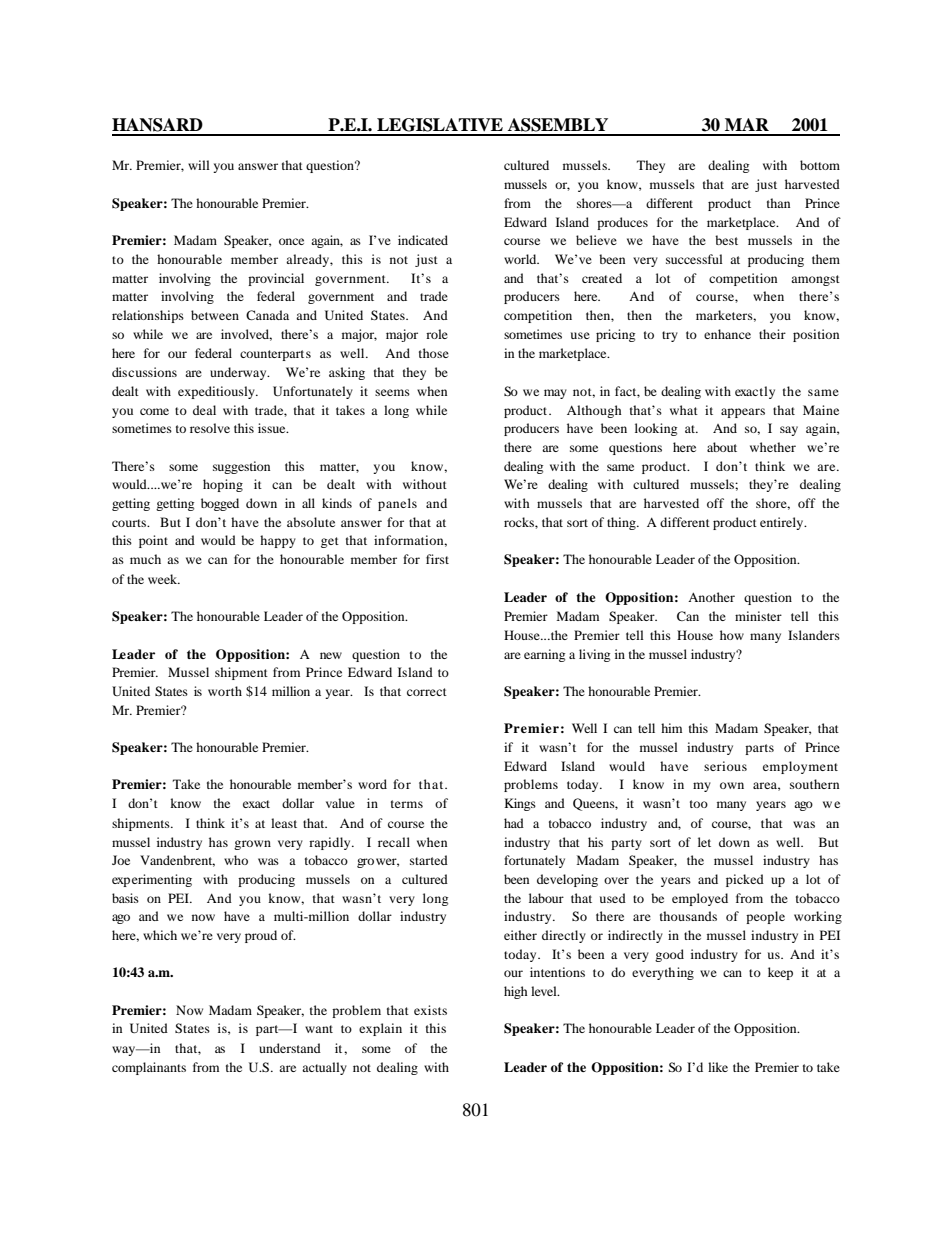 The image size is (952, 1233). What do you see at coordinates (430, 1010) in the image?
I see `exists` at bounding box center [430, 1010].
